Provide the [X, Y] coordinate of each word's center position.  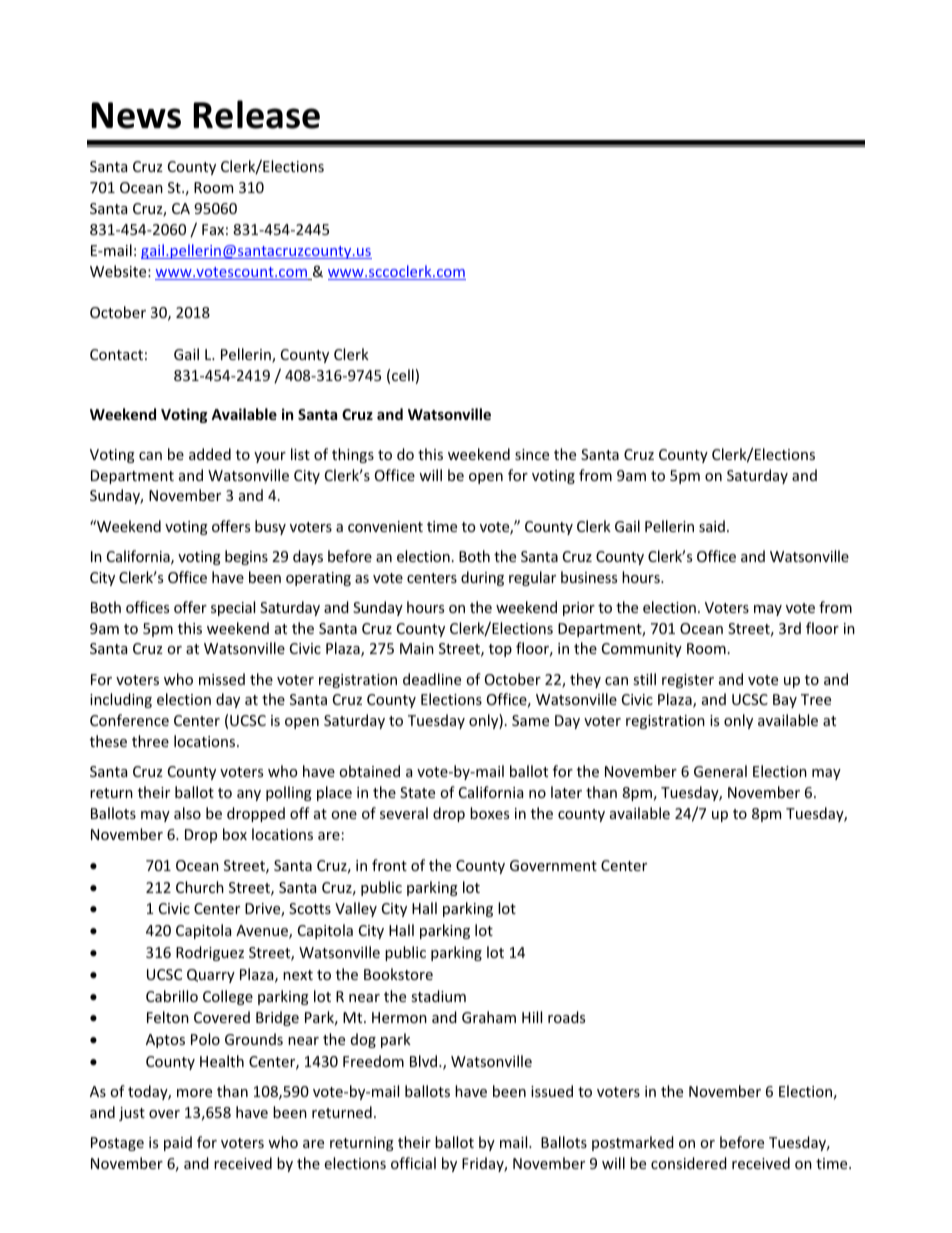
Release [256, 114]
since [532, 454]
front [389, 865]
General [720, 771]
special [233, 608]
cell [403, 375]
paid [178, 1143]
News [136, 115]
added [210, 454]
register [688, 681]
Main [417, 648]
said [712, 526]
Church [200, 887]
